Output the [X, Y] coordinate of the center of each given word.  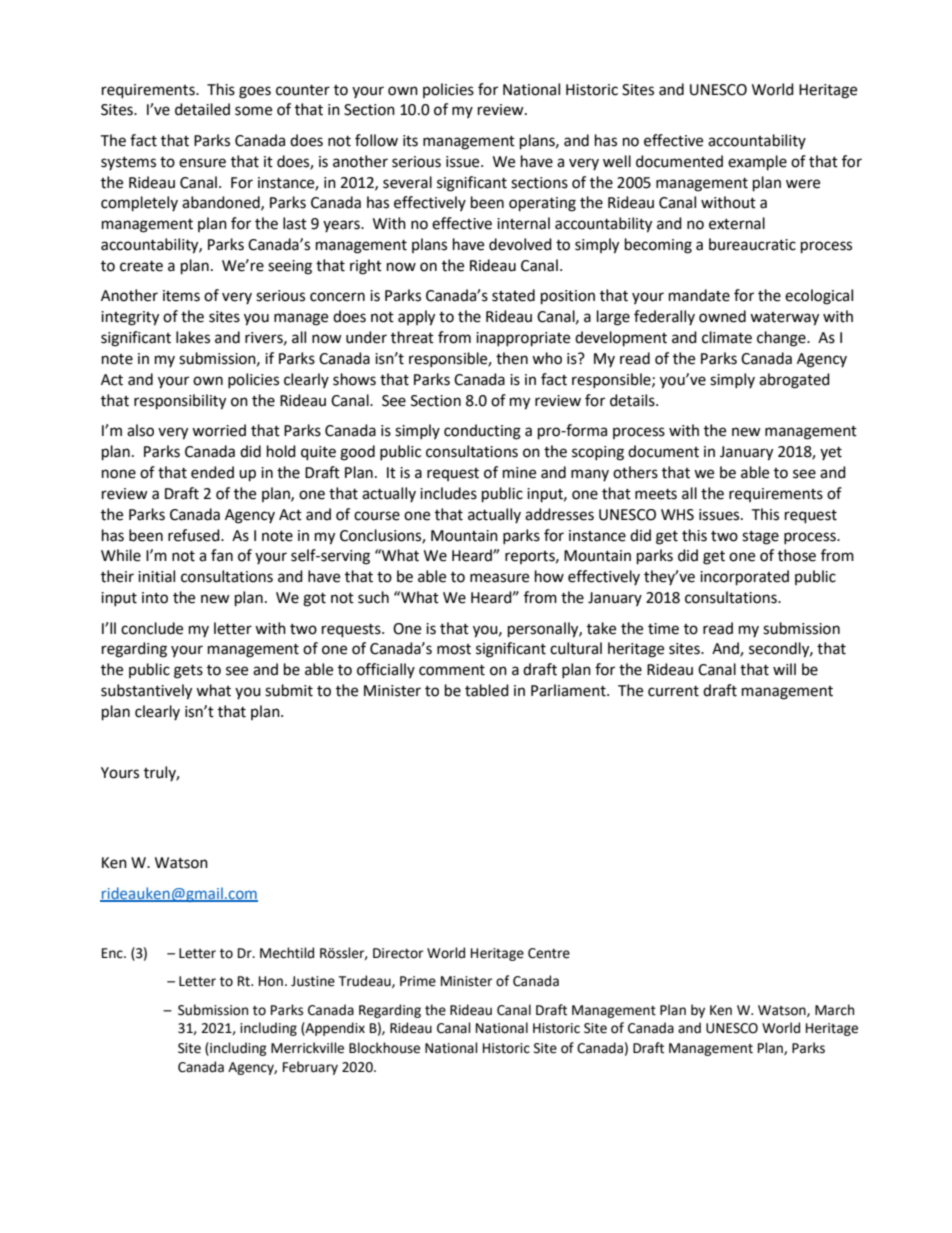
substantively [146, 692]
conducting [482, 432]
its [410, 141]
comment [452, 670]
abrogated [794, 381]
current [673, 691]
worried [219, 430]
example [757, 163]
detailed [202, 109]
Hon [271, 981]
